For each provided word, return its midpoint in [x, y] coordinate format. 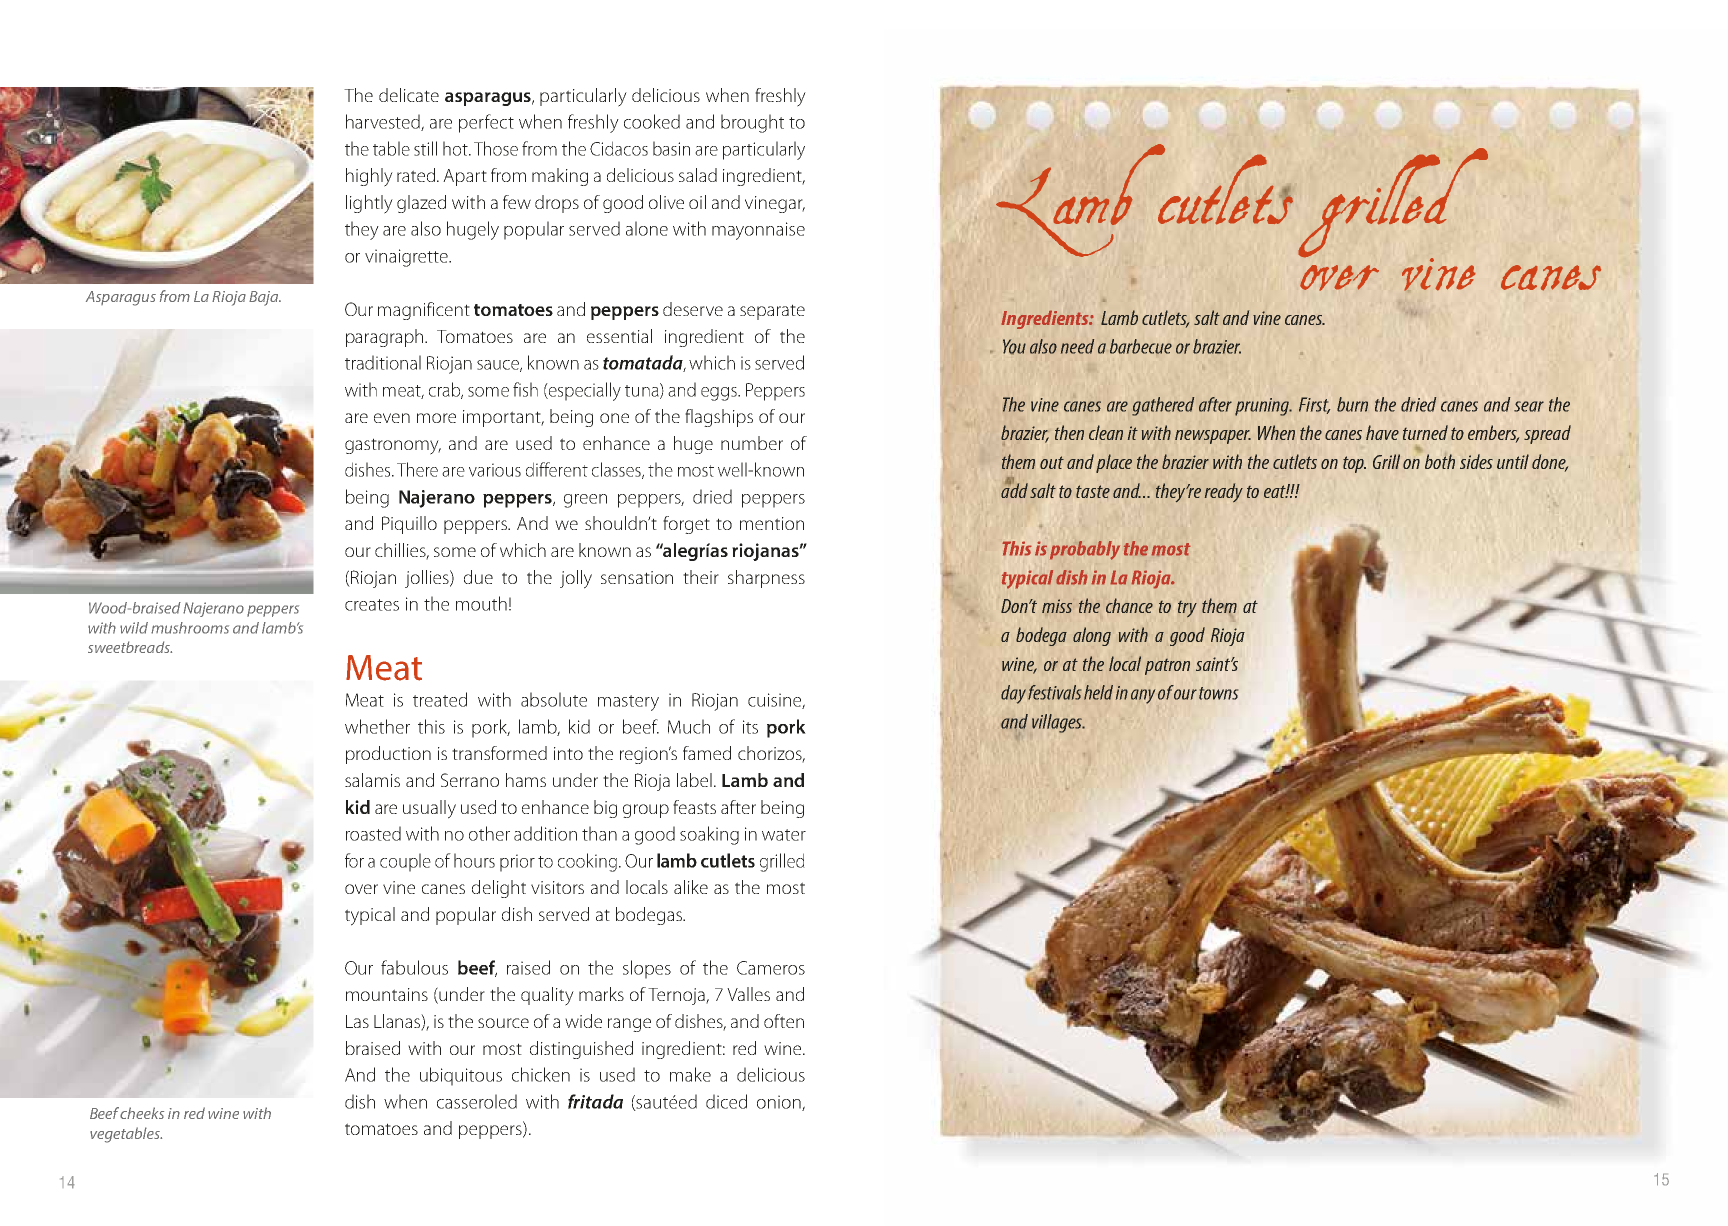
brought [752, 123]
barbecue [1141, 346]
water [784, 835]
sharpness [766, 579]
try [1187, 609]
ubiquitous [461, 1076]
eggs [720, 394]
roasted [373, 833]
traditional [383, 362]
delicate [409, 95]
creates [372, 605]
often [784, 1021]
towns [1218, 693]
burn [1352, 404]
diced [726, 1101]
